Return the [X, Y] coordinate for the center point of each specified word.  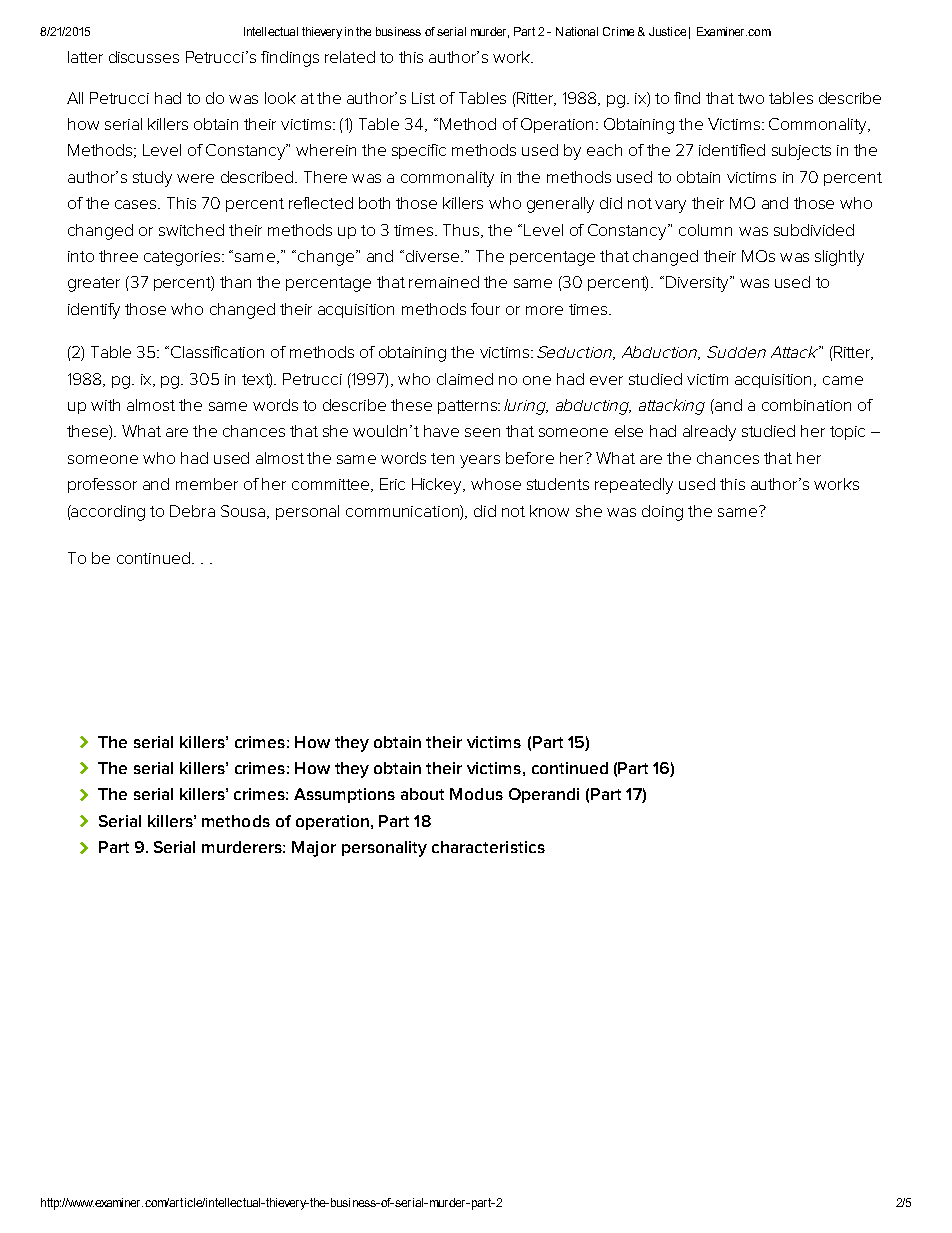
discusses [144, 57]
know [549, 511]
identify [94, 311]
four [485, 309]
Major [314, 849]
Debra [192, 511]
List [423, 98]
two [751, 98]
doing [662, 513]
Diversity [698, 284]
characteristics [488, 847]
